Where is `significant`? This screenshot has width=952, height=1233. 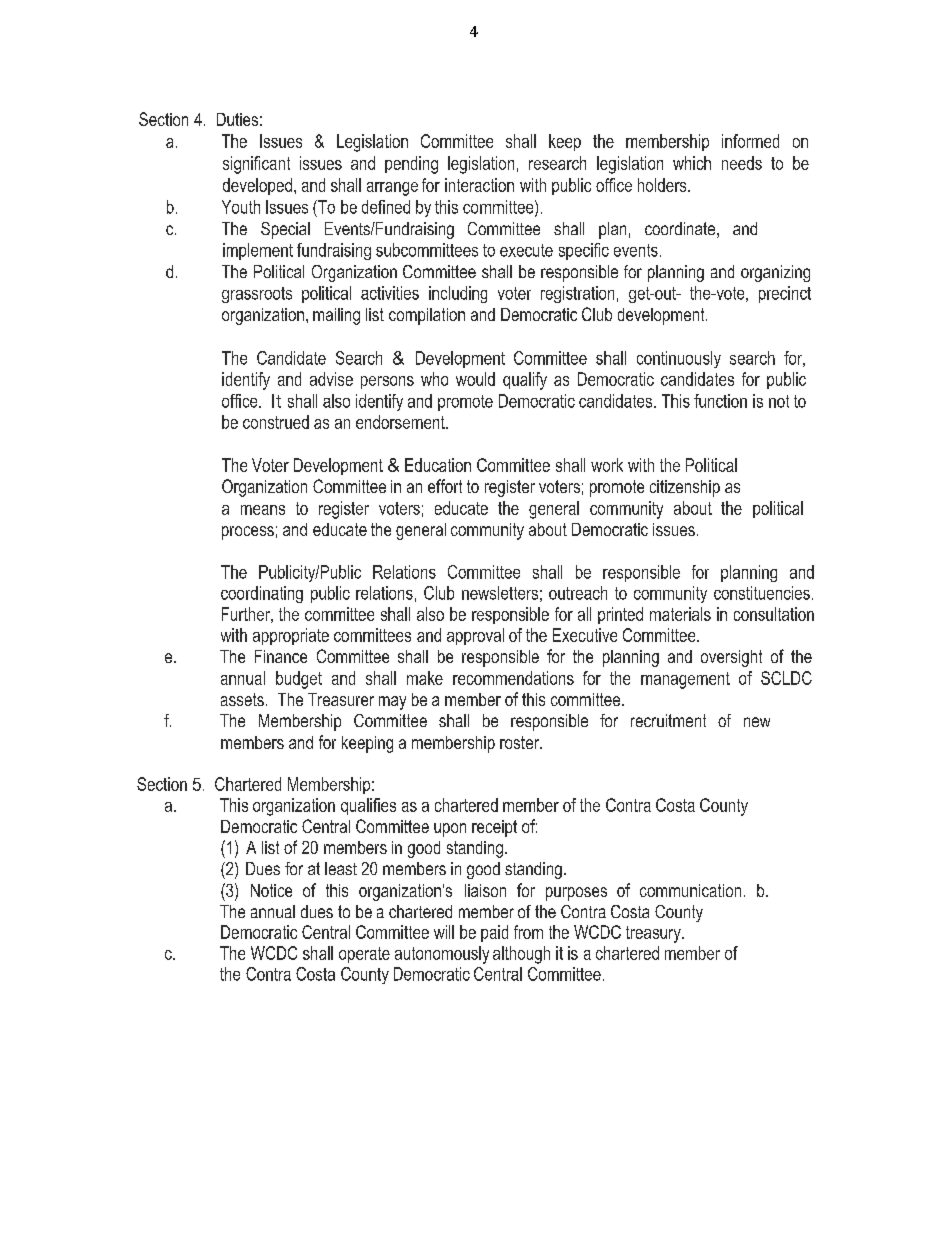
significant is located at coordinates (256, 165).
